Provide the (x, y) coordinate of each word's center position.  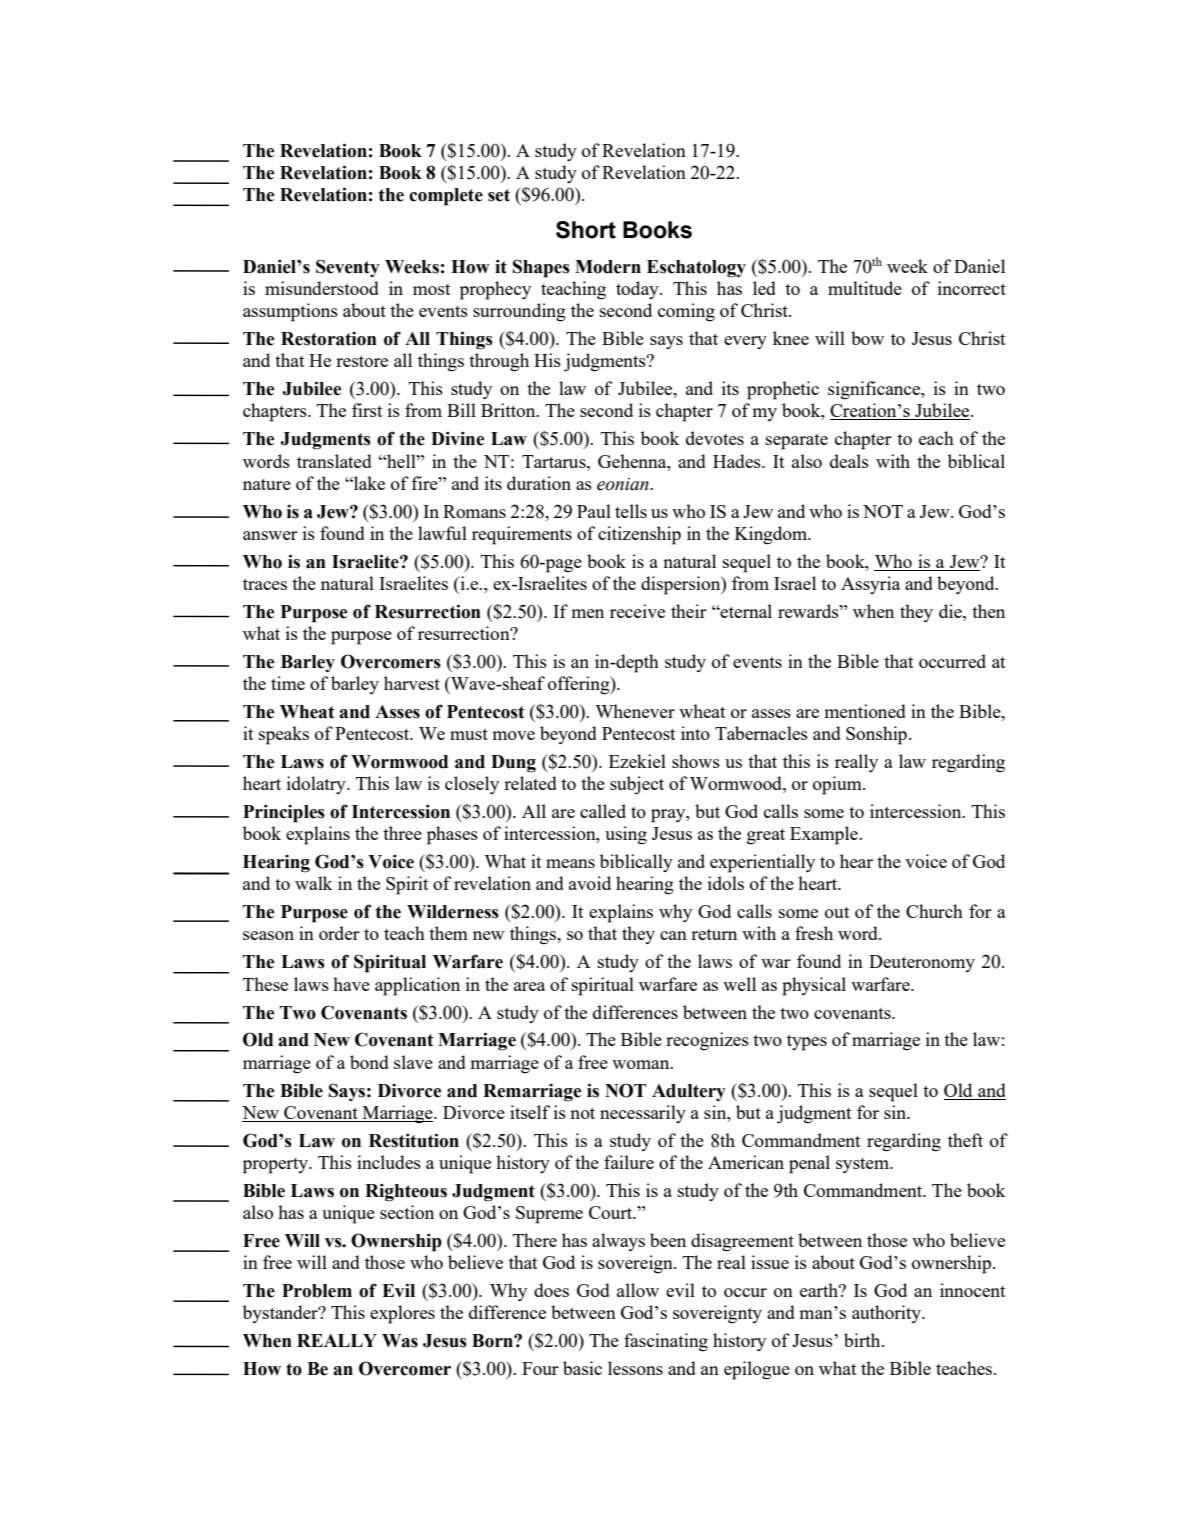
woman (642, 1064)
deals (849, 461)
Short (586, 230)
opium (838, 785)
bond (369, 1062)
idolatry (317, 785)
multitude (865, 288)
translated (334, 461)
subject (637, 785)
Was (400, 1341)
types (807, 1043)
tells (631, 511)
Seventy (348, 268)
